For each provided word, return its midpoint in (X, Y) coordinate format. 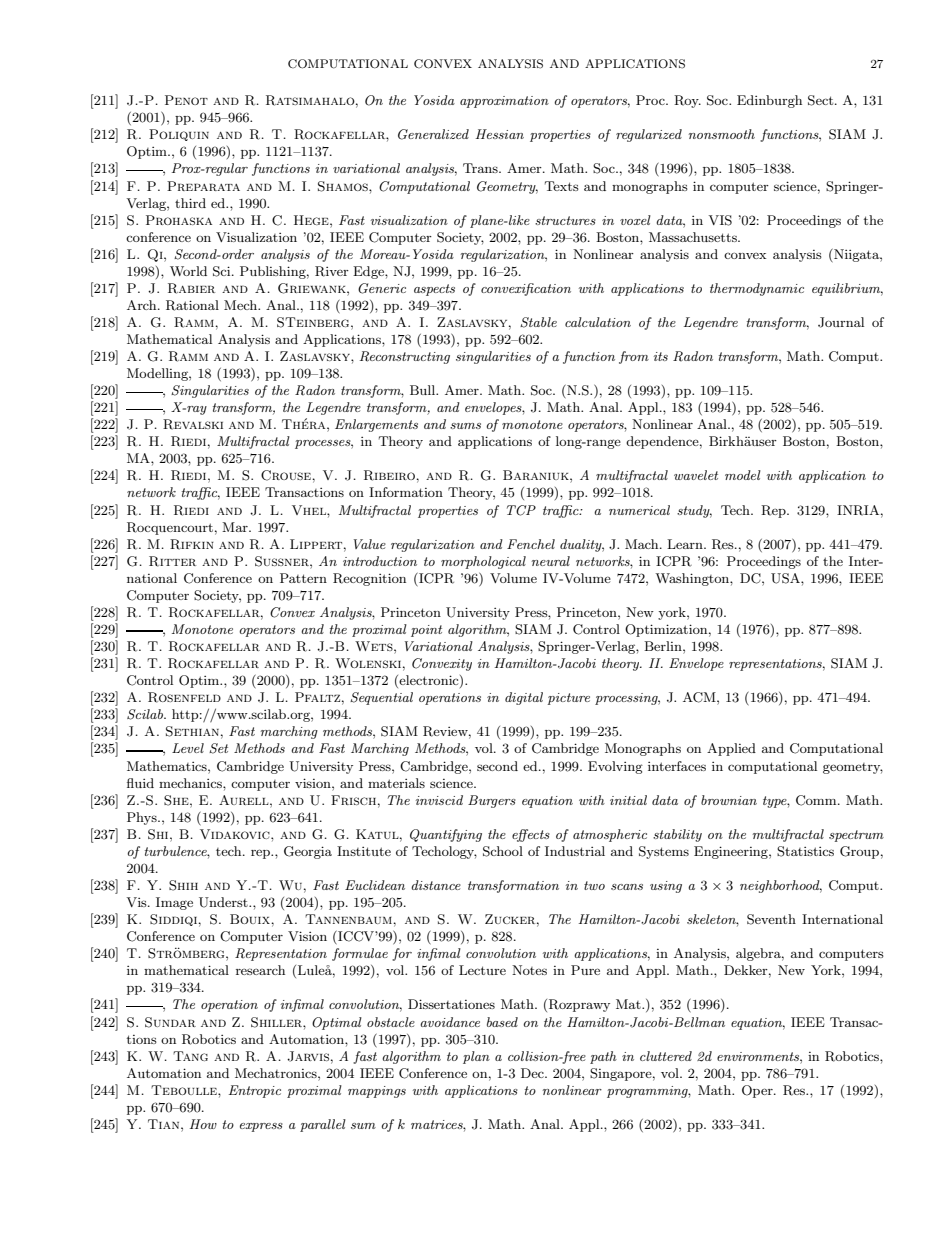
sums (465, 426)
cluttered (666, 1056)
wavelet (696, 475)
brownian (729, 800)
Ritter (172, 561)
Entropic (255, 1091)
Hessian (500, 134)
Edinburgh (769, 101)
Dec (533, 1073)
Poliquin (179, 135)
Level (188, 748)
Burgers (492, 801)
